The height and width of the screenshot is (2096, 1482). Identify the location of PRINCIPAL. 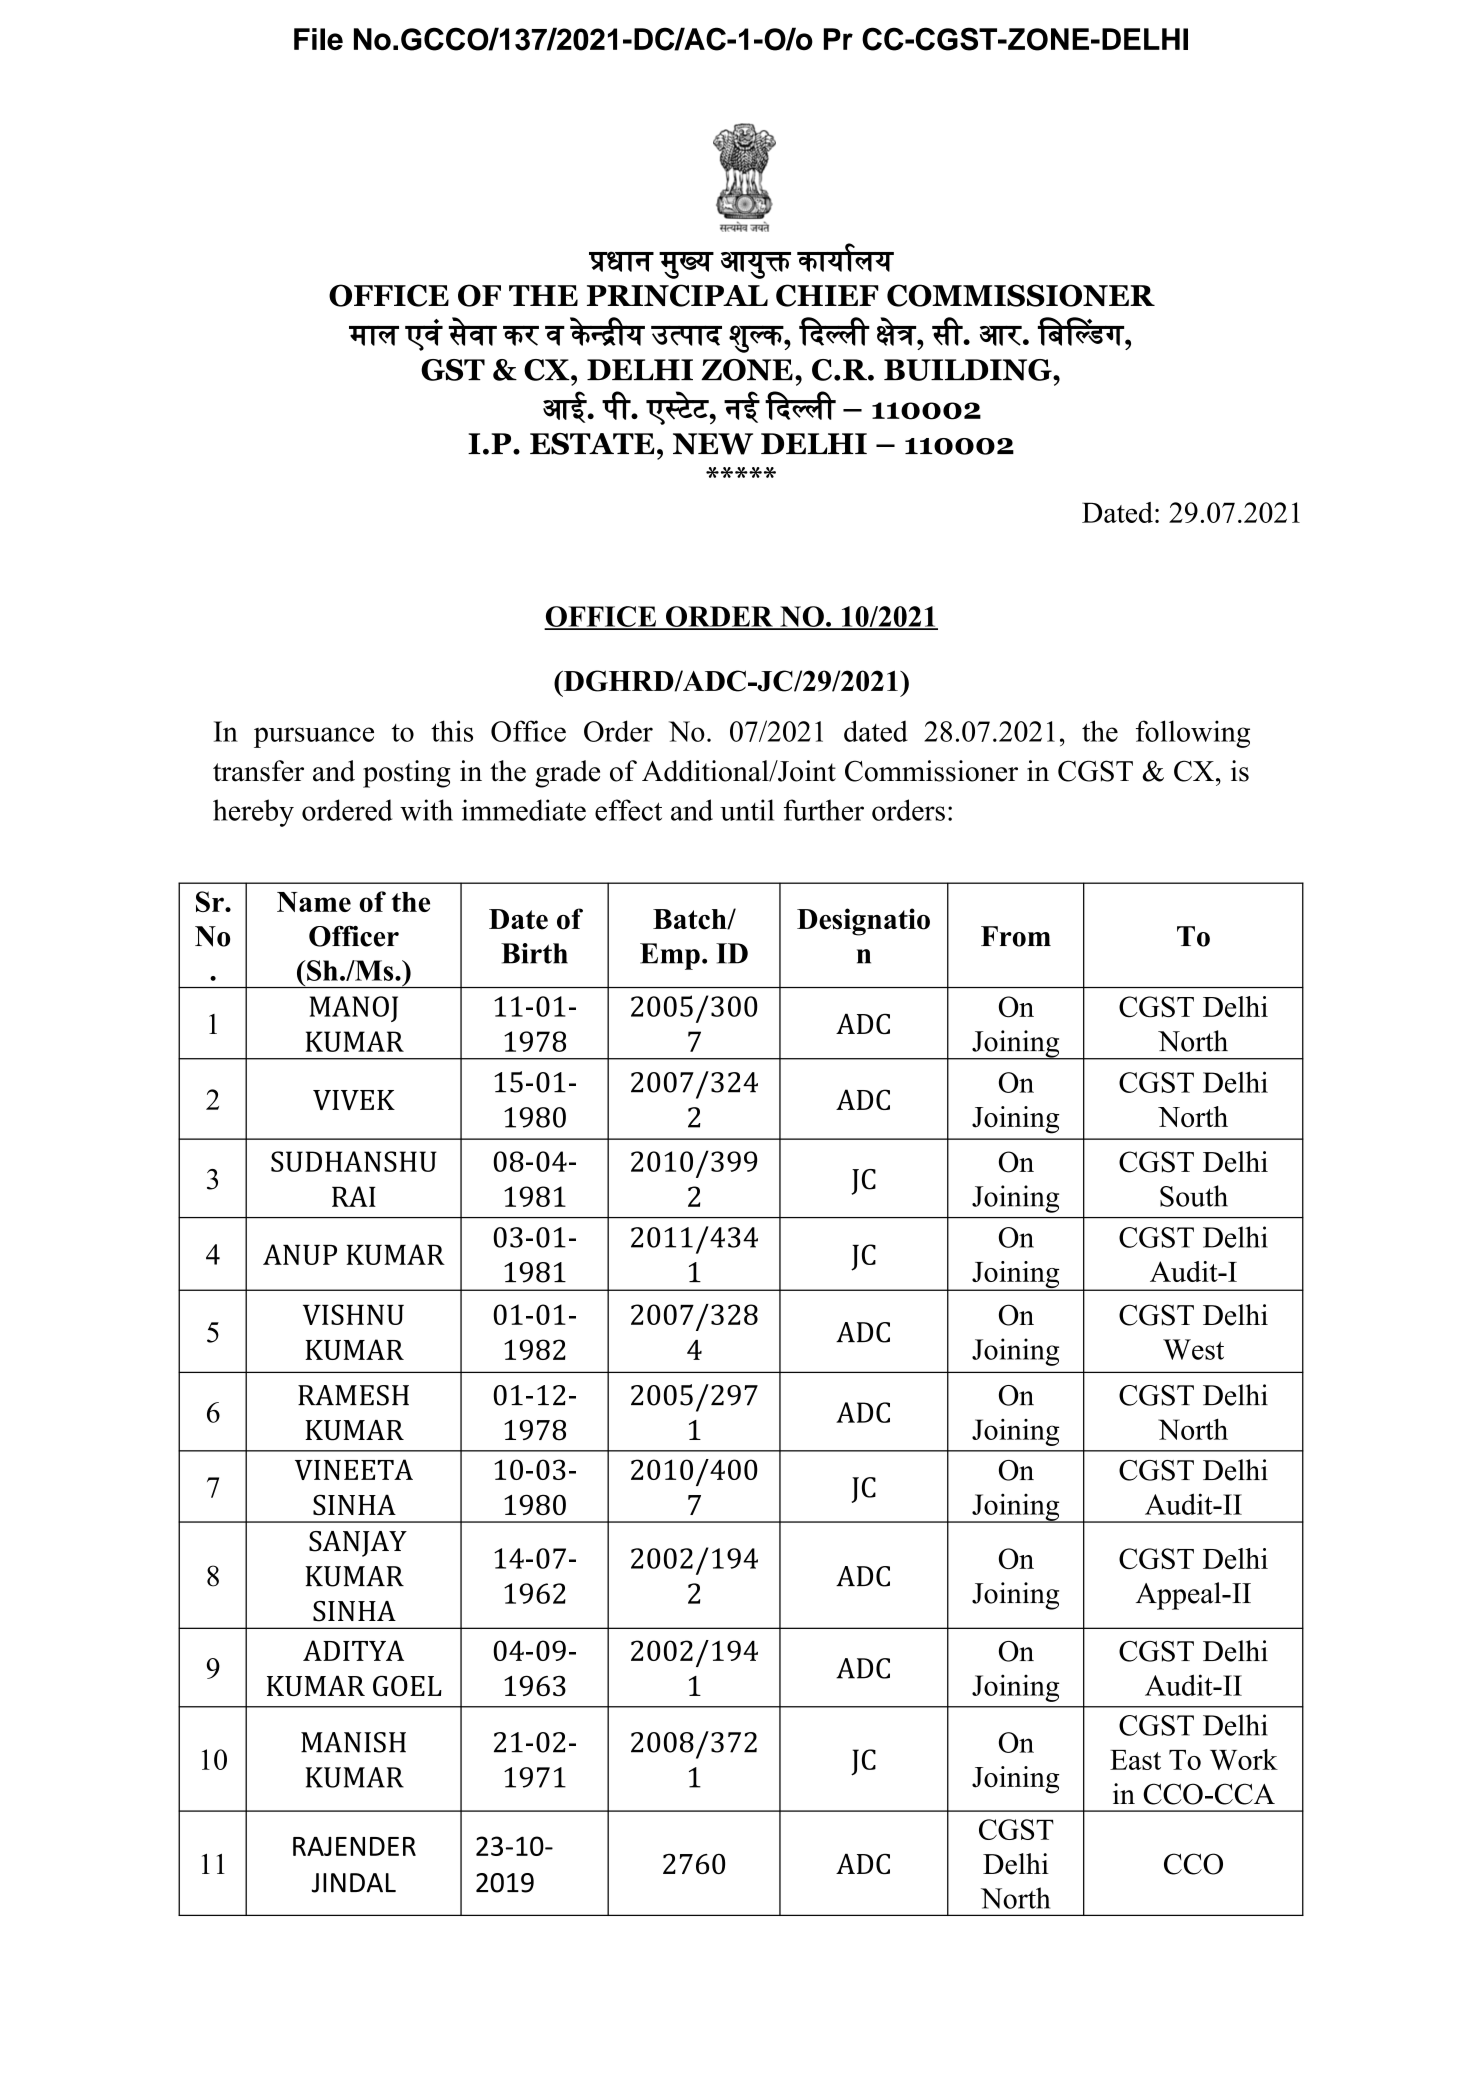
(677, 295).
